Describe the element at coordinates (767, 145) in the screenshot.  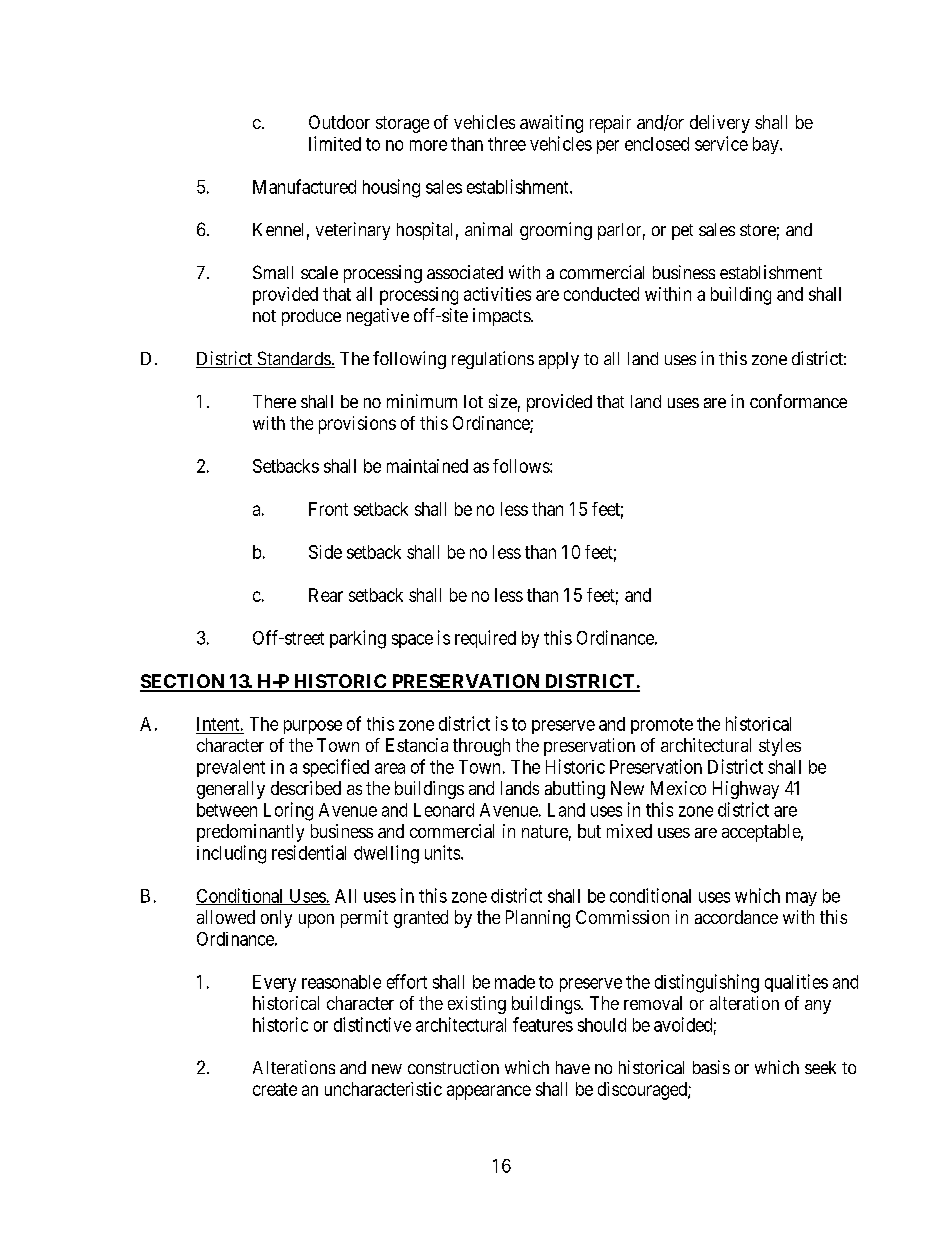
I see `bay` at that location.
